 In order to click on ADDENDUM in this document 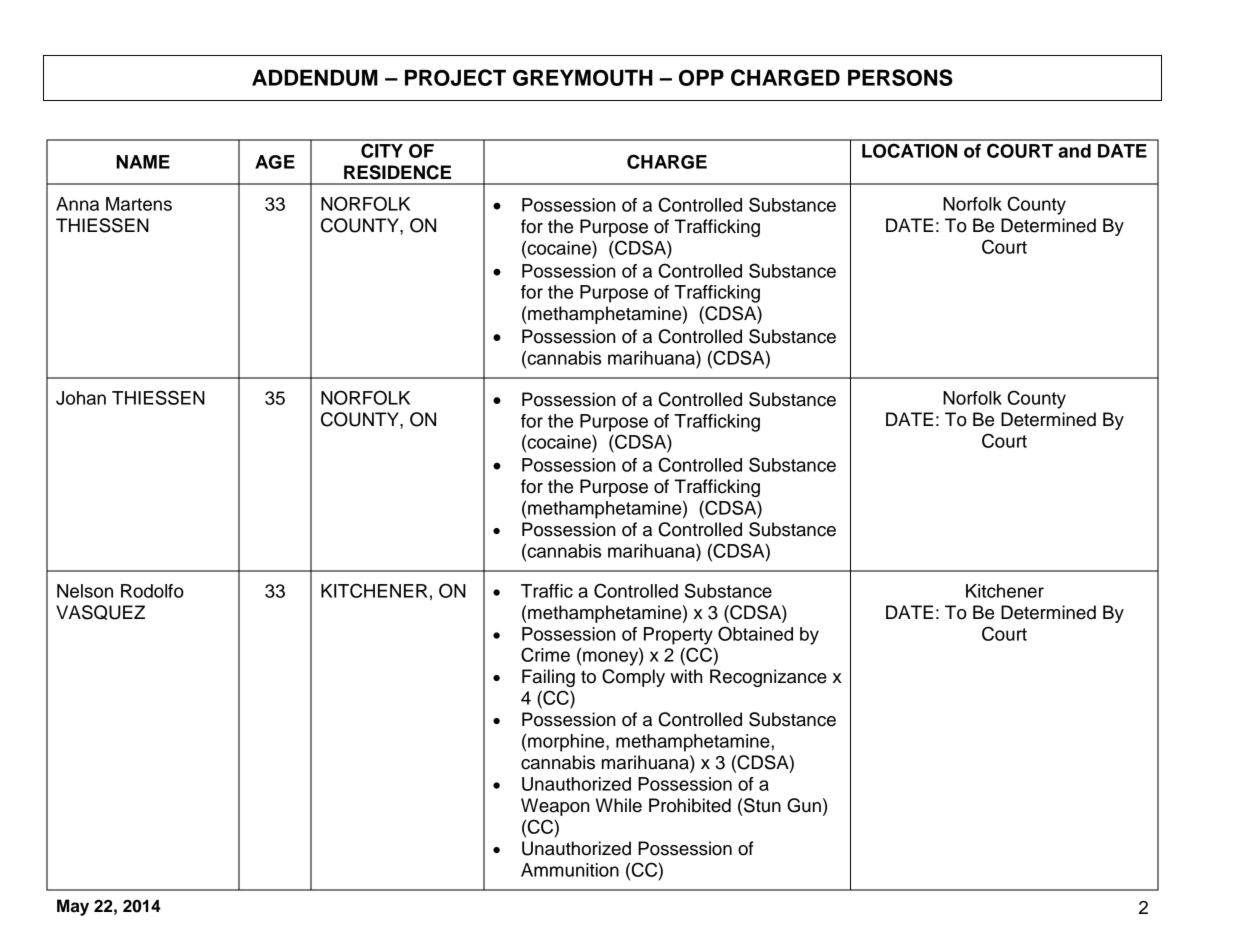, I will do `click(315, 77)`.
